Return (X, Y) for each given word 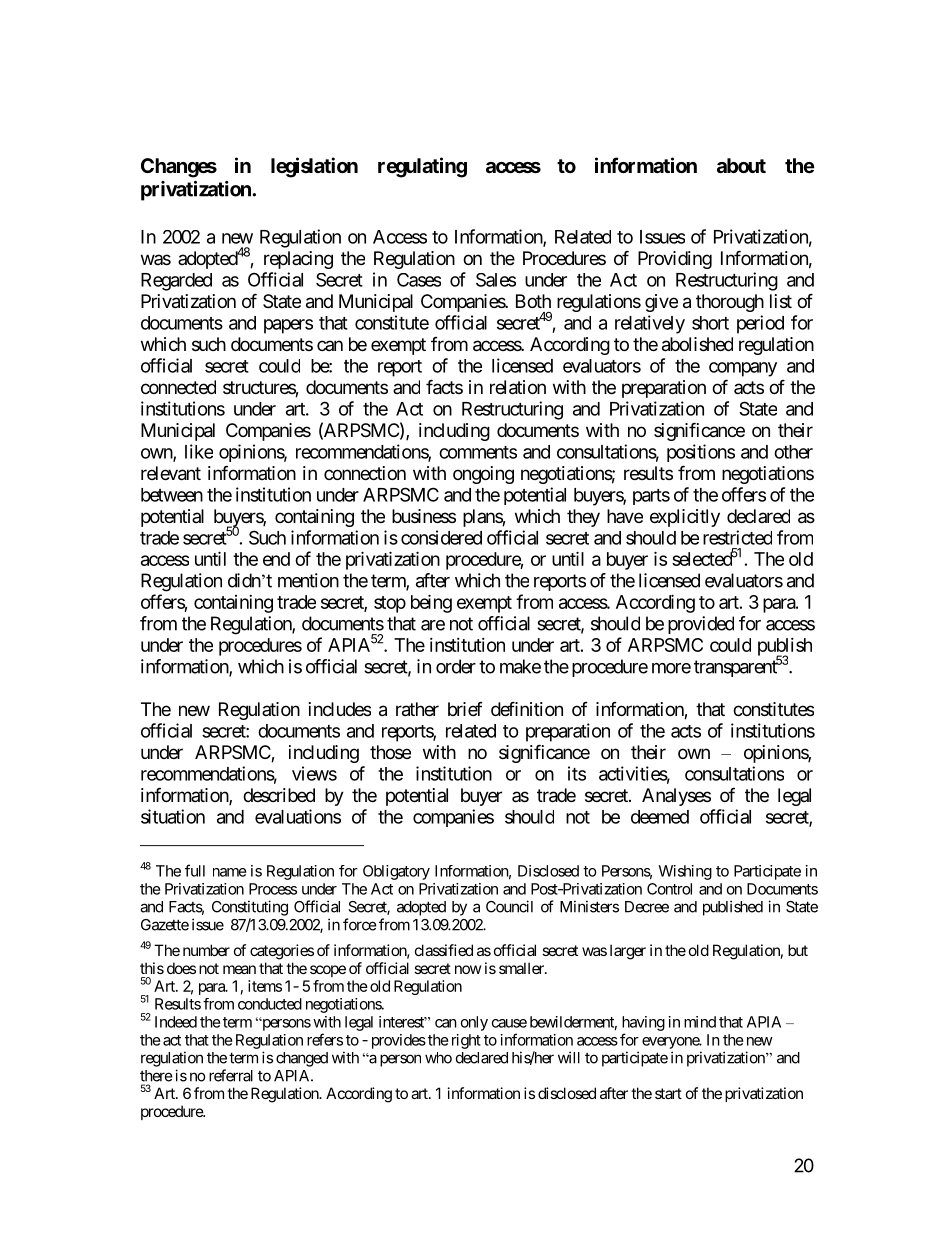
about (741, 165)
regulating (422, 167)
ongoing (483, 475)
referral (231, 1075)
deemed (660, 817)
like (199, 451)
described (279, 795)
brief (465, 709)
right (464, 1041)
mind (700, 1022)
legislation (314, 167)
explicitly (685, 518)
